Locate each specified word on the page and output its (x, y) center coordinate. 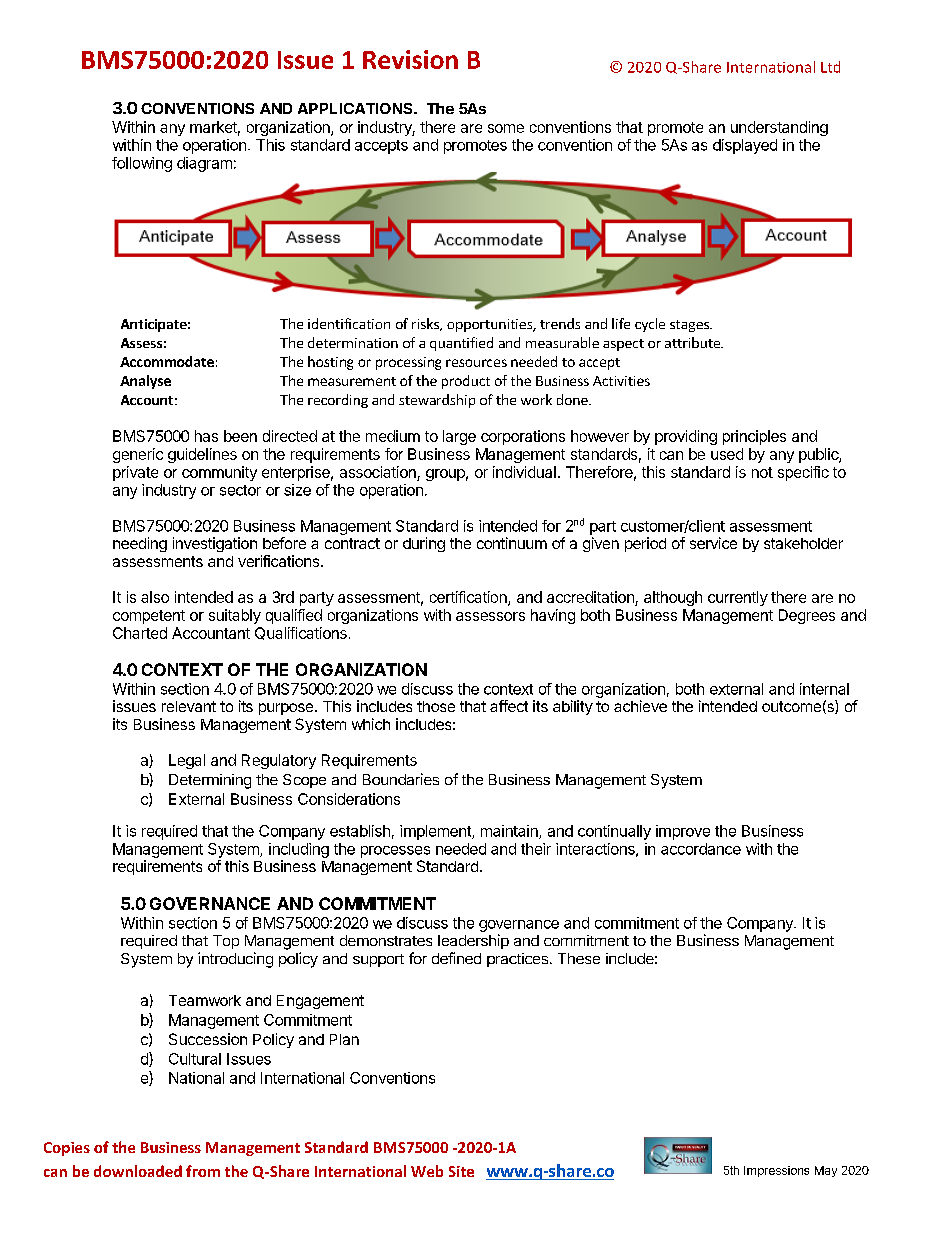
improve (683, 832)
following (142, 164)
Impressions (776, 1171)
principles (754, 437)
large (459, 437)
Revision (410, 59)
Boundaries (401, 779)
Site (461, 1171)
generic (138, 455)
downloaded (138, 1171)
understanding (779, 128)
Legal (187, 761)
